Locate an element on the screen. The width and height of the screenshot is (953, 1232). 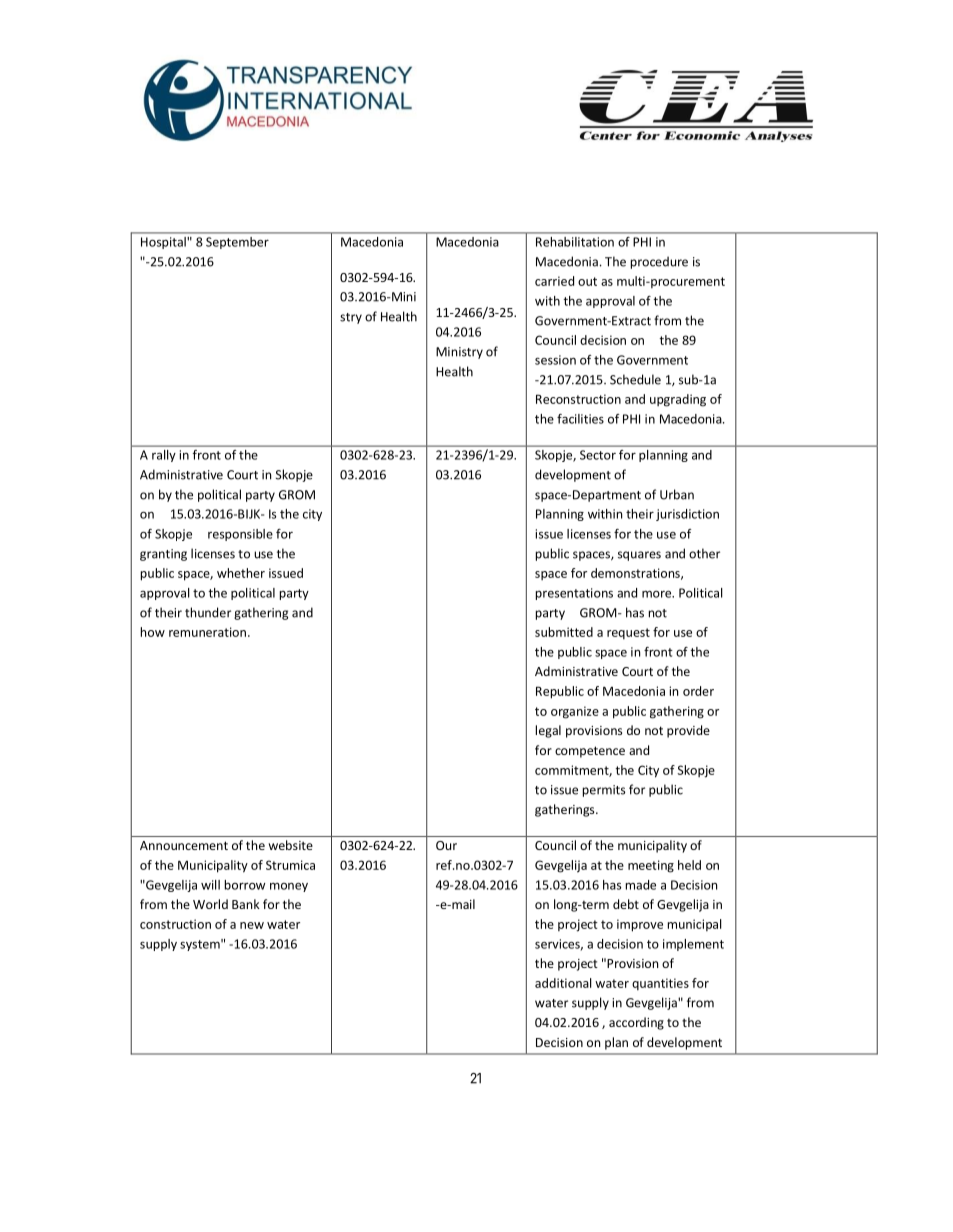
permits is located at coordinates (604, 791).
